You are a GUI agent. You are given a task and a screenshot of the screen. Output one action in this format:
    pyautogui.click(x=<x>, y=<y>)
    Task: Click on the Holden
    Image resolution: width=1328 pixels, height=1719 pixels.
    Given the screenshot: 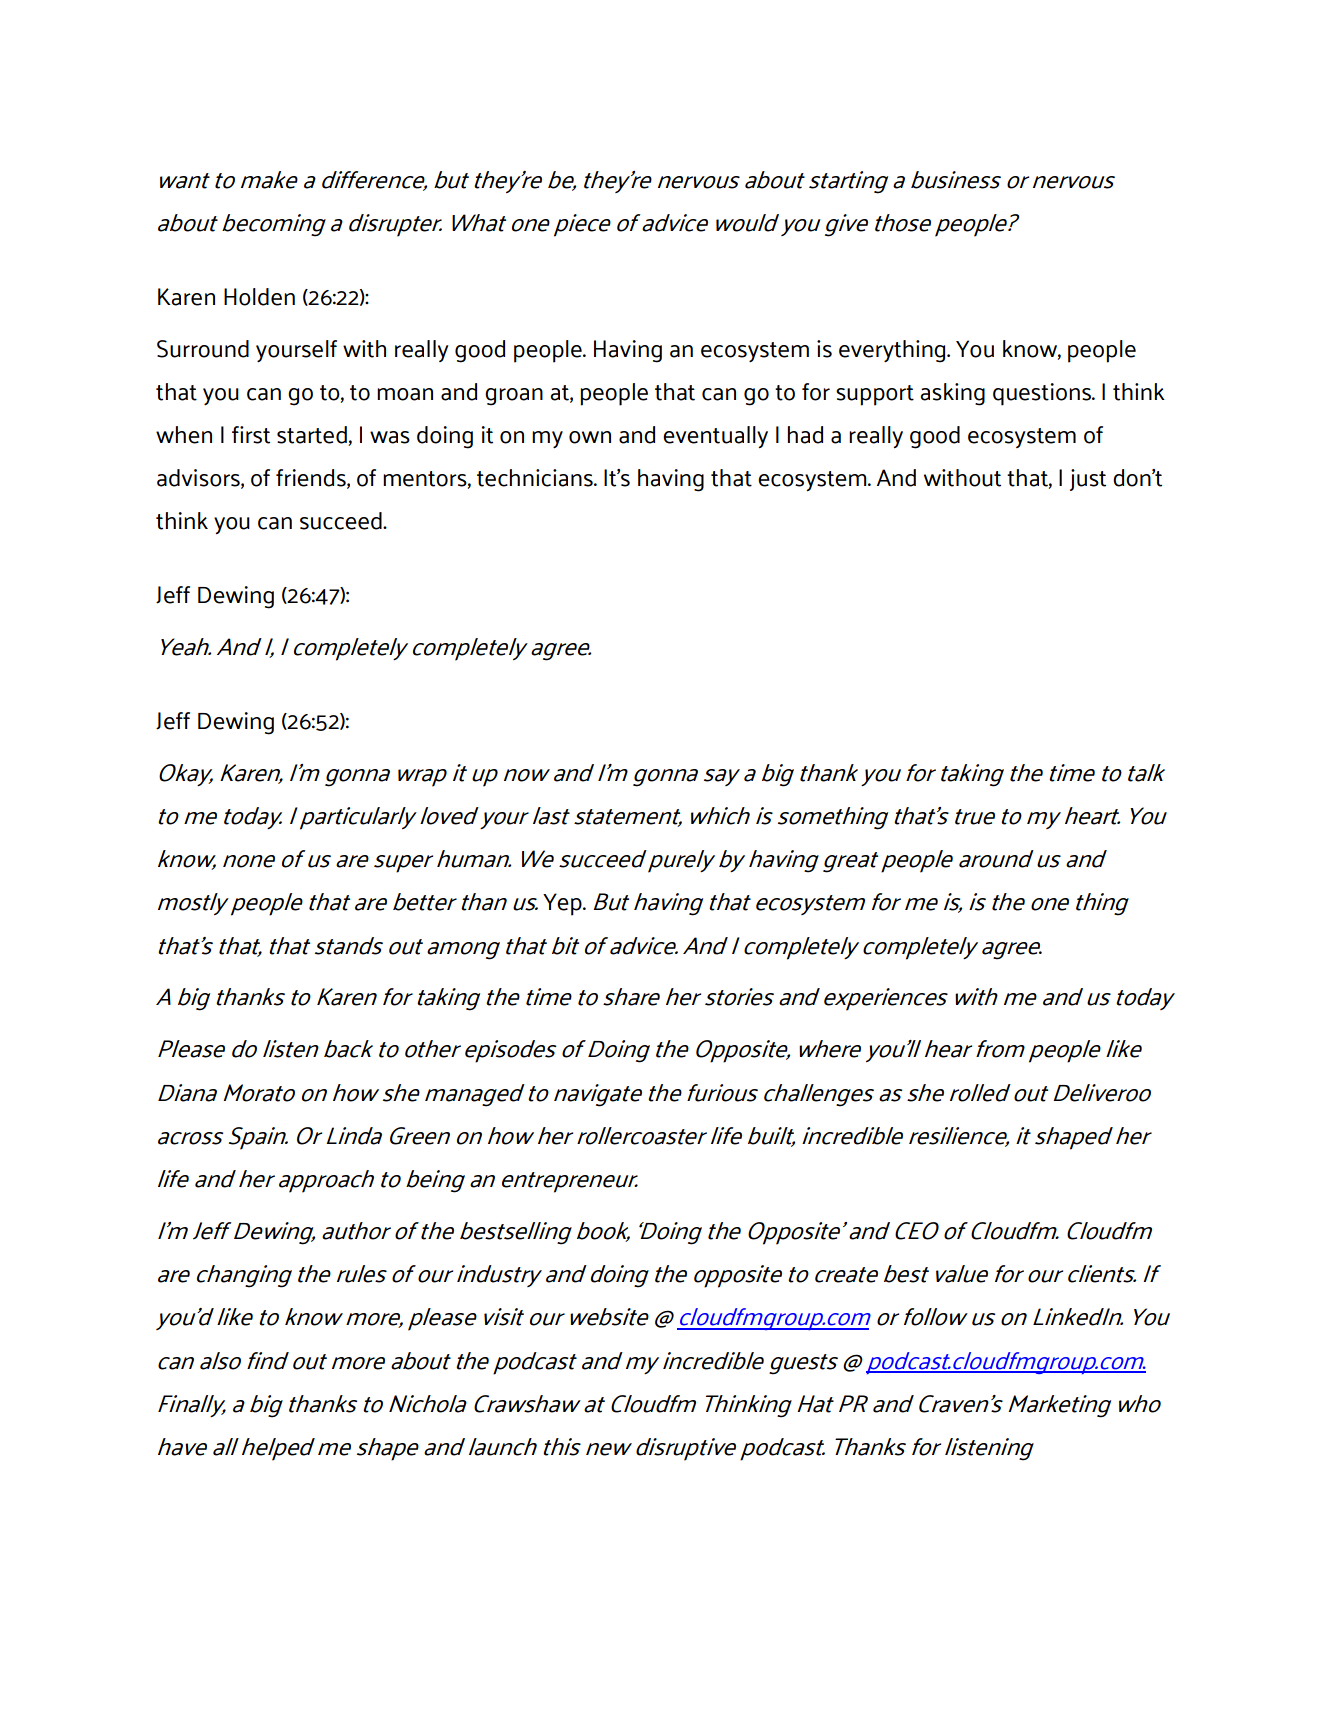 What is the action you would take?
    pyautogui.click(x=259, y=297)
